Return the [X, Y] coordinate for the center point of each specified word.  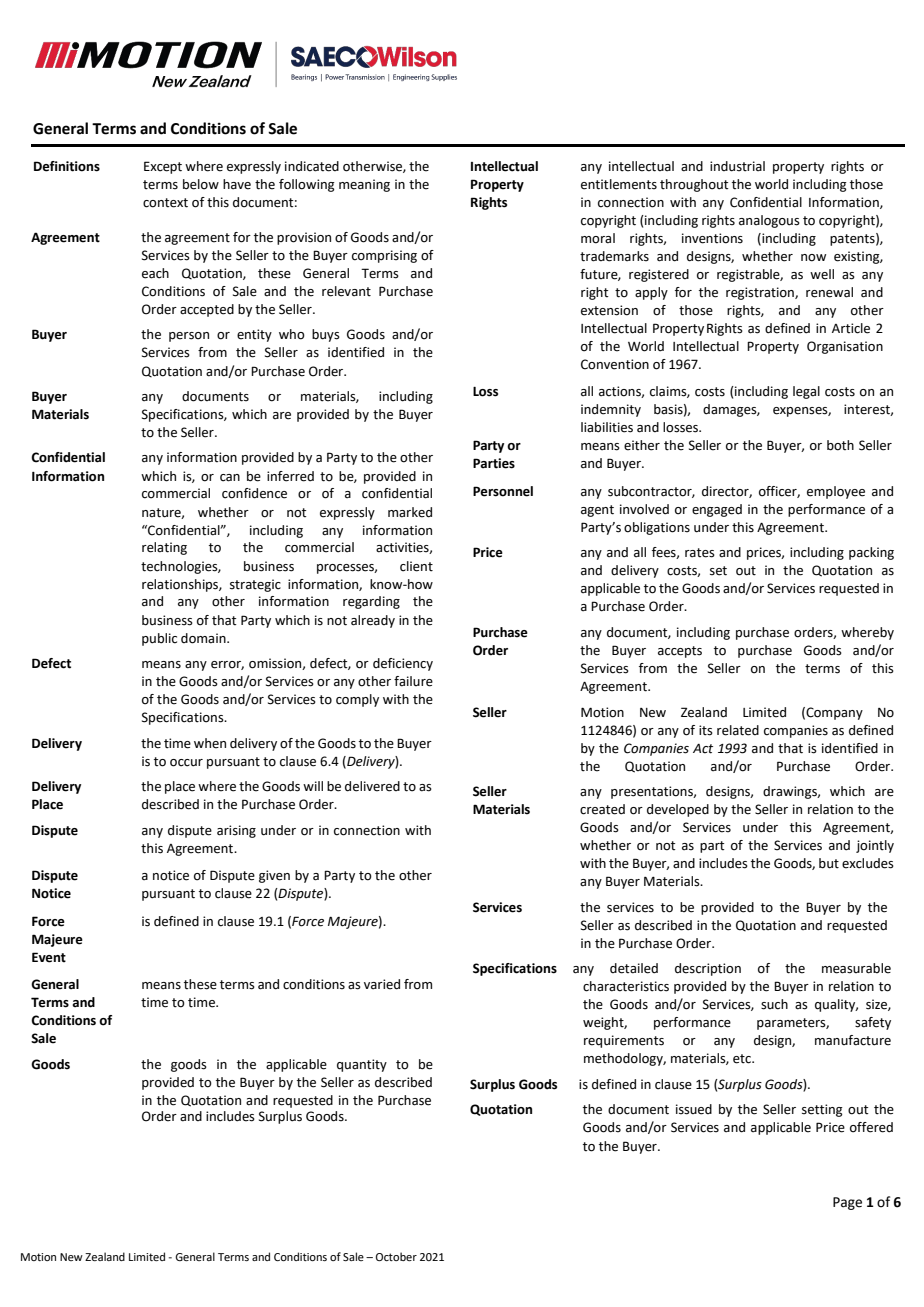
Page [847, 1203]
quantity [362, 1065]
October [396, 1256]
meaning [364, 185]
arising [236, 831]
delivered [372, 786]
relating [164, 548]
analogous [769, 221]
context [165, 203]
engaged [717, 510]
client [416, 566]
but [829, 863]
